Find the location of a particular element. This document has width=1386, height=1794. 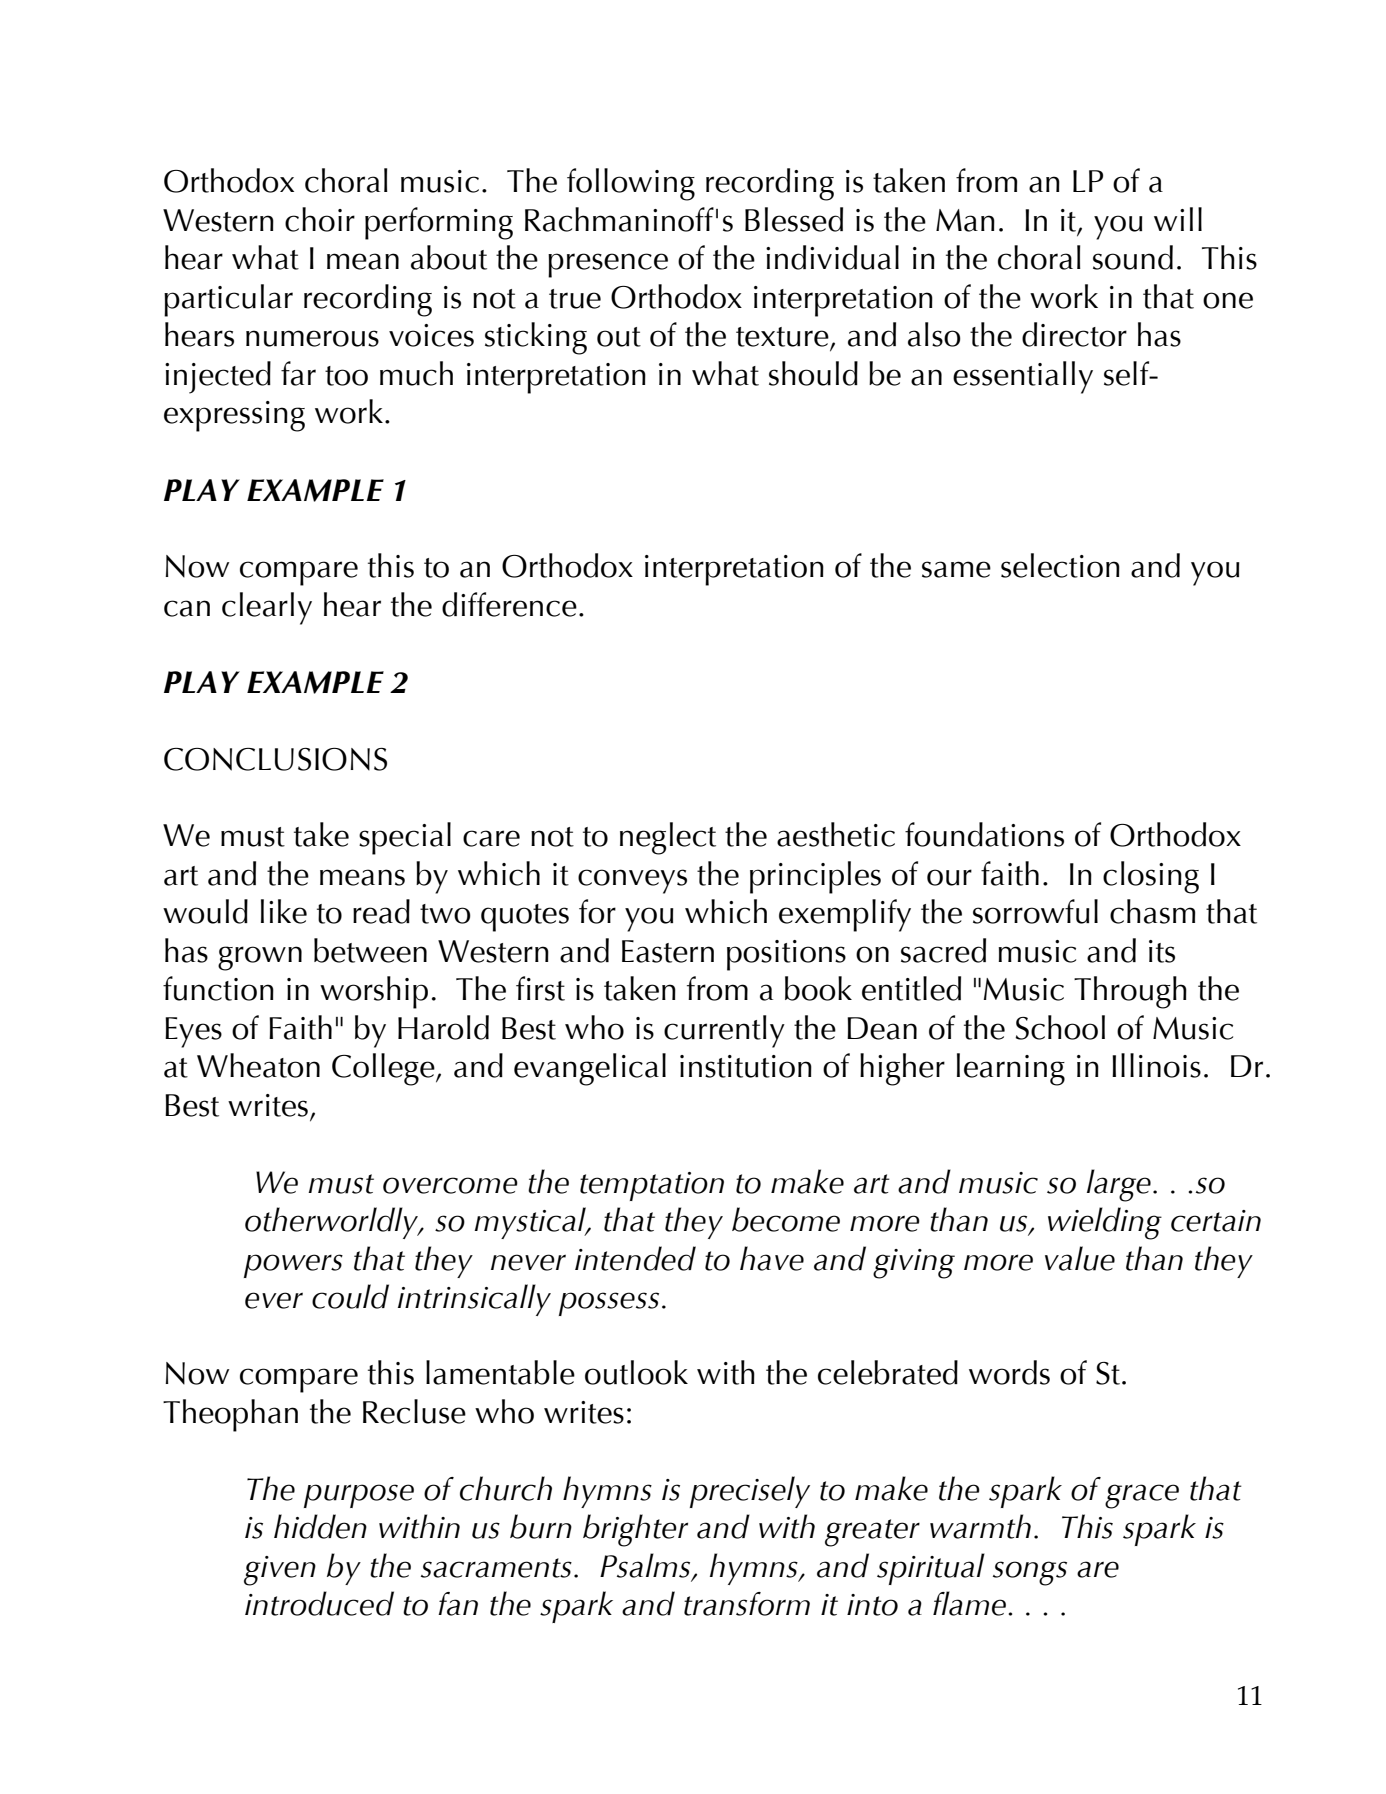

sound is located at coordinates (1133, 257).
